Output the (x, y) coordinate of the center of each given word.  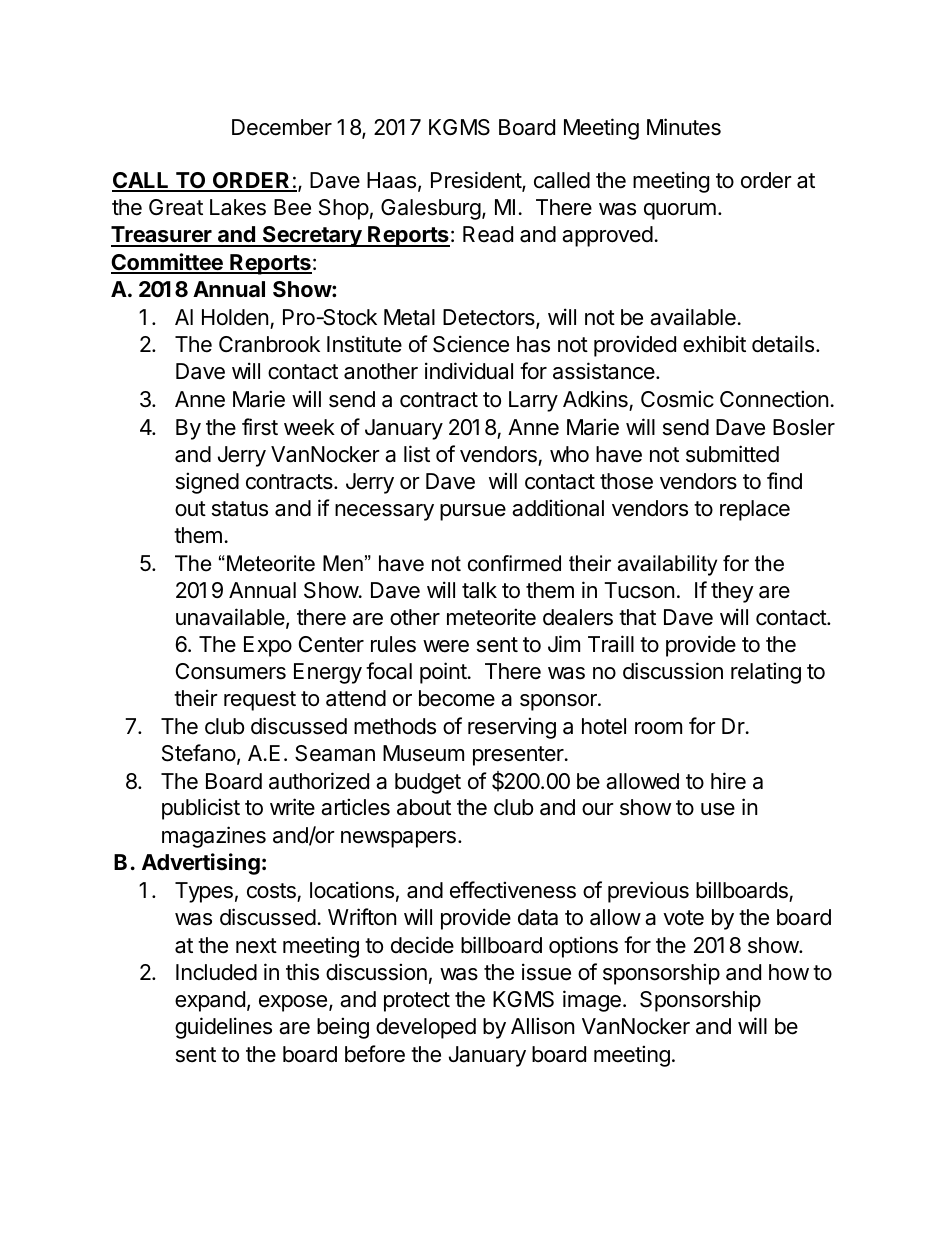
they (732, 592)
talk (479, 590)
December (282, 127)
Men (343, 563)
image (592, 1001)
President (477, 181)
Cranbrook (269, 344)
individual (469, 371)
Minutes (684, 127)
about (424, 807)
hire (728, 781)
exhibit (714, 344)
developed (426, 1028)
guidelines (223, 1028)
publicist (201, 809)
